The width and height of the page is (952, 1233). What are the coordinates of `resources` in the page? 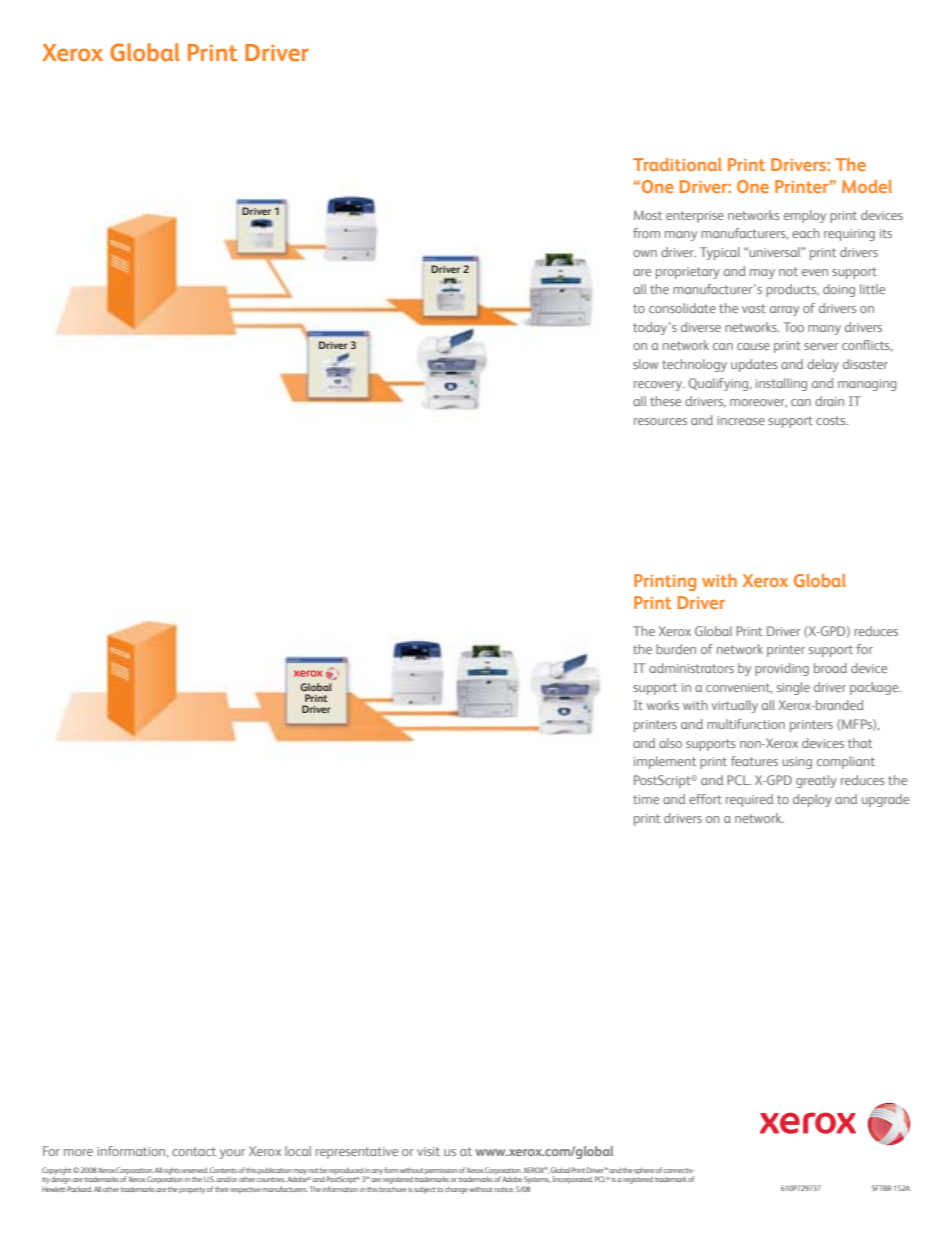 It's located at (660, 421).
